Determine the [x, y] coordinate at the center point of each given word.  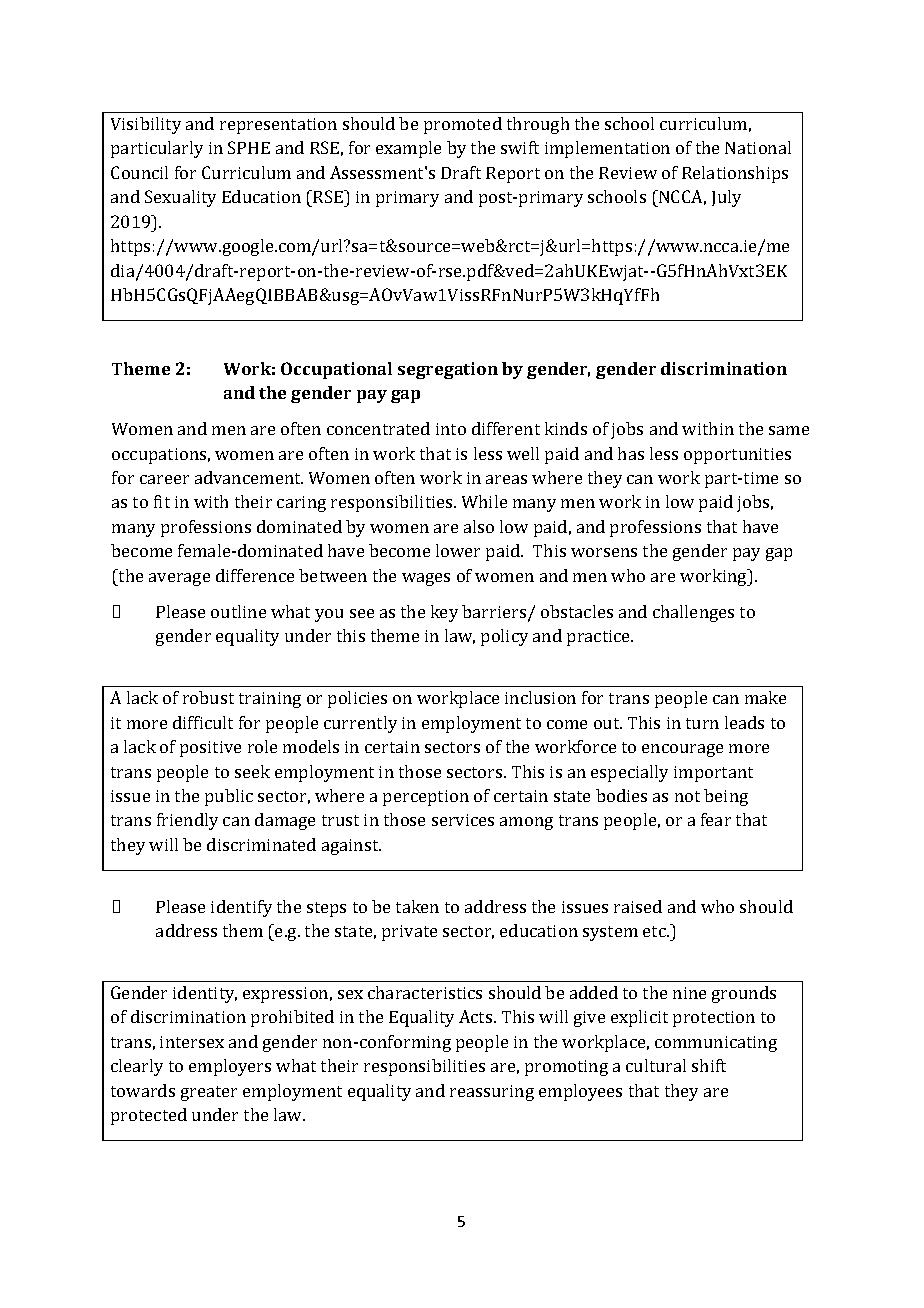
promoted [463, 125]
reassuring [492, 1093]
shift [709, 1065]
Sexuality [180, 198]
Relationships [735, 174]
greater [209, 1093]
